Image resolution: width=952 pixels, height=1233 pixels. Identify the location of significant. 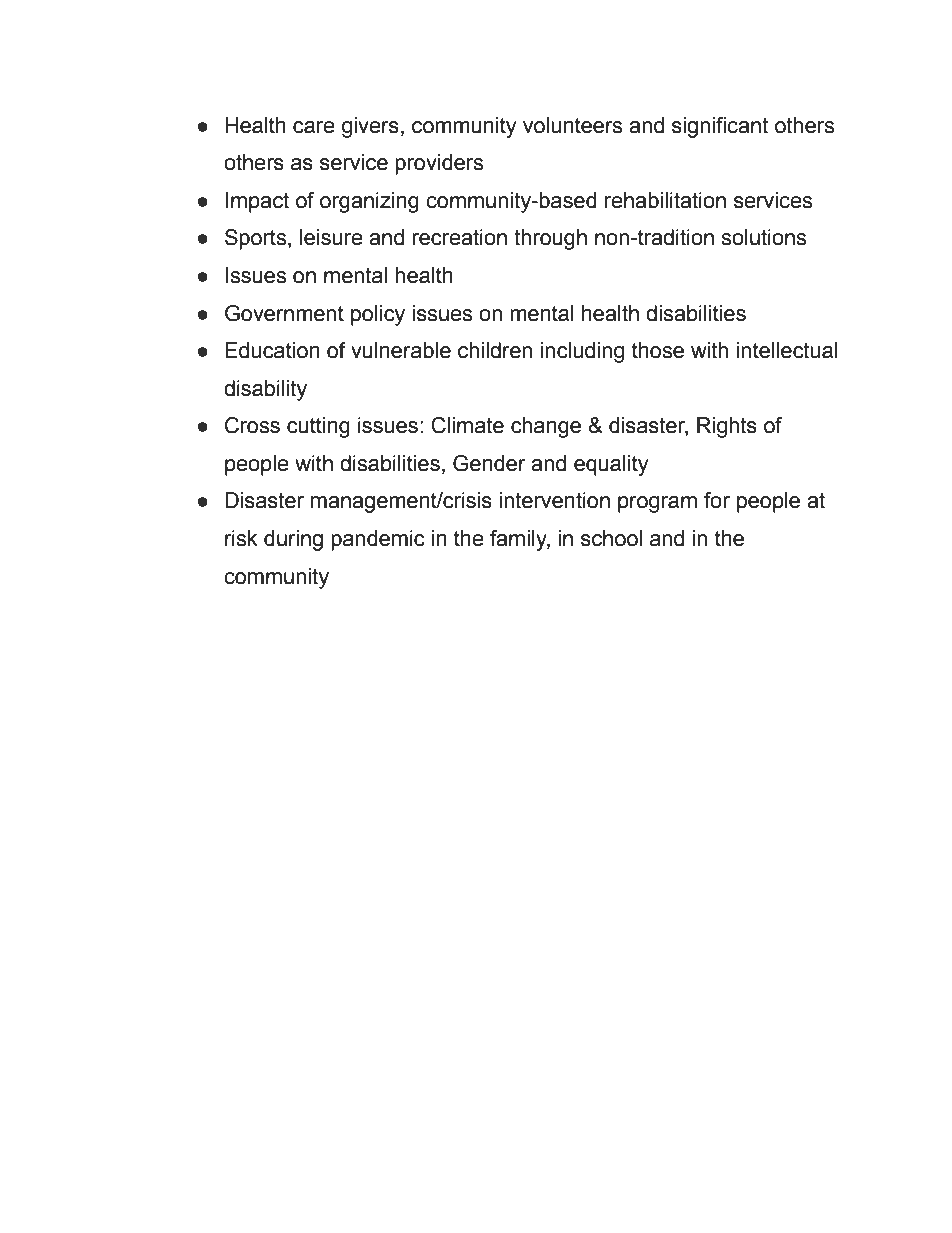
(720, 127).
